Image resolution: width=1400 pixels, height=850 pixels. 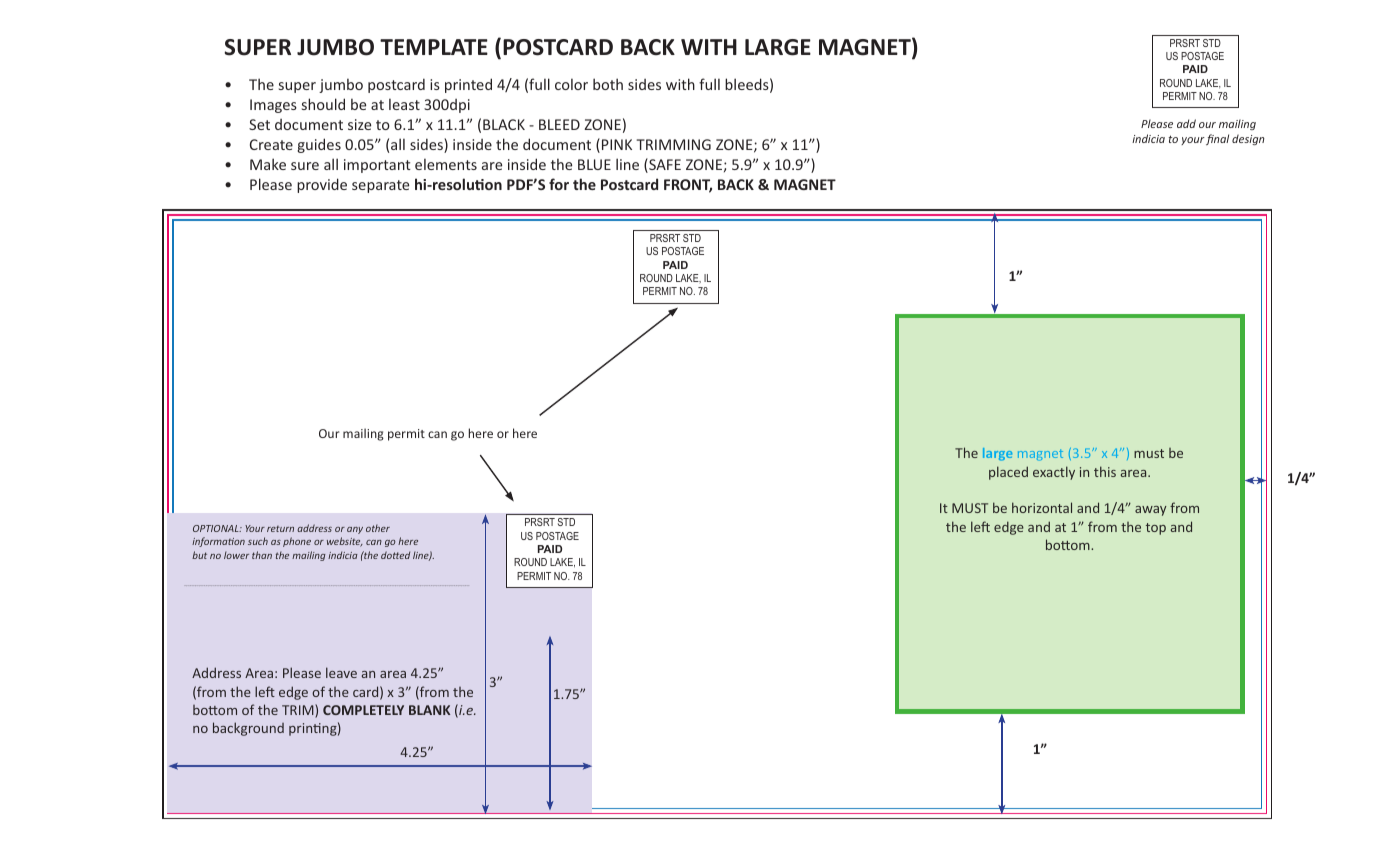 What do you see at coordinates (1156, 529) in the screenshot?
I see `top` at bounding box center [1156, 529].
